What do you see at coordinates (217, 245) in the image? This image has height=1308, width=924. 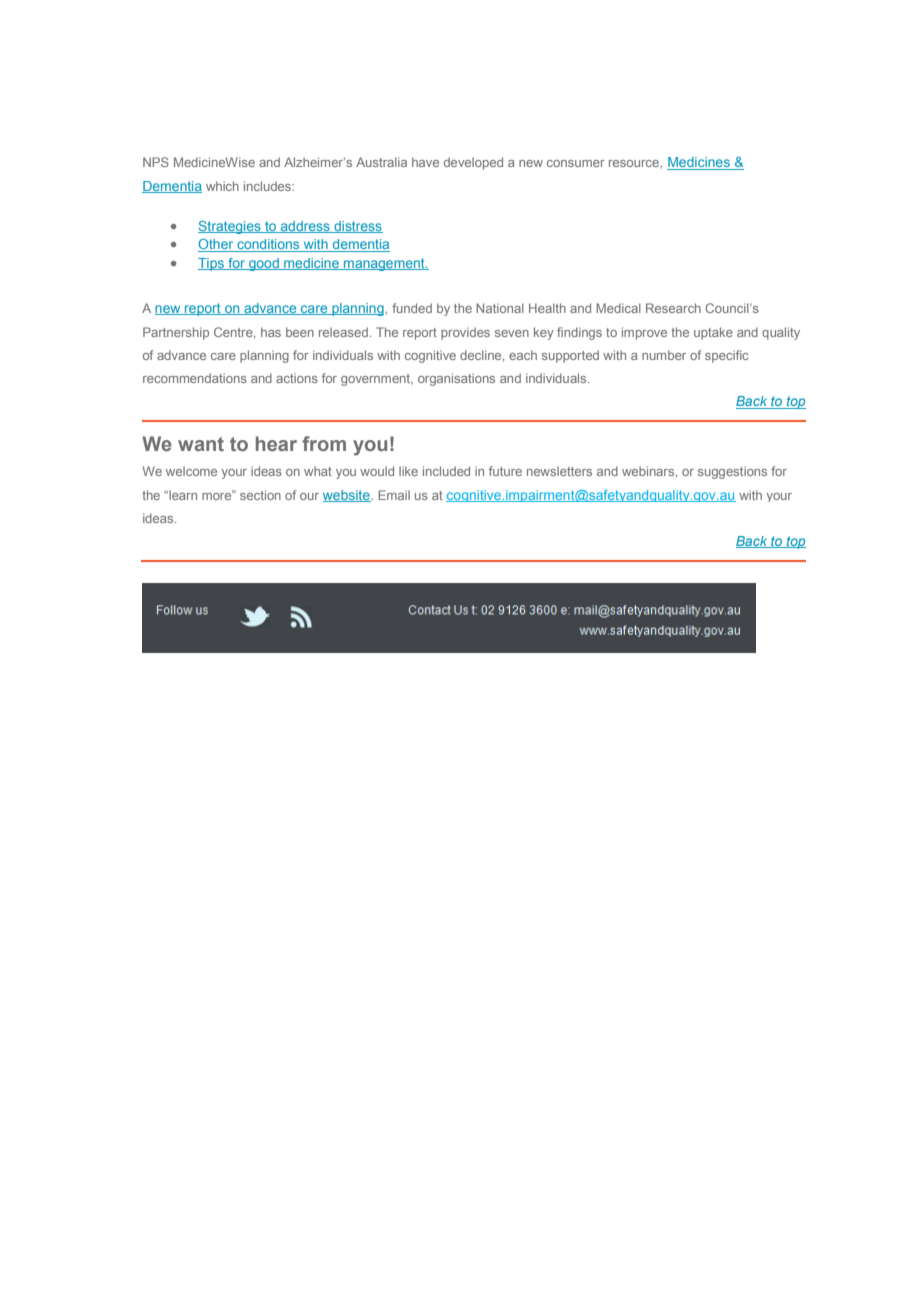 I see `Other` at bounding box center [217, 245].
